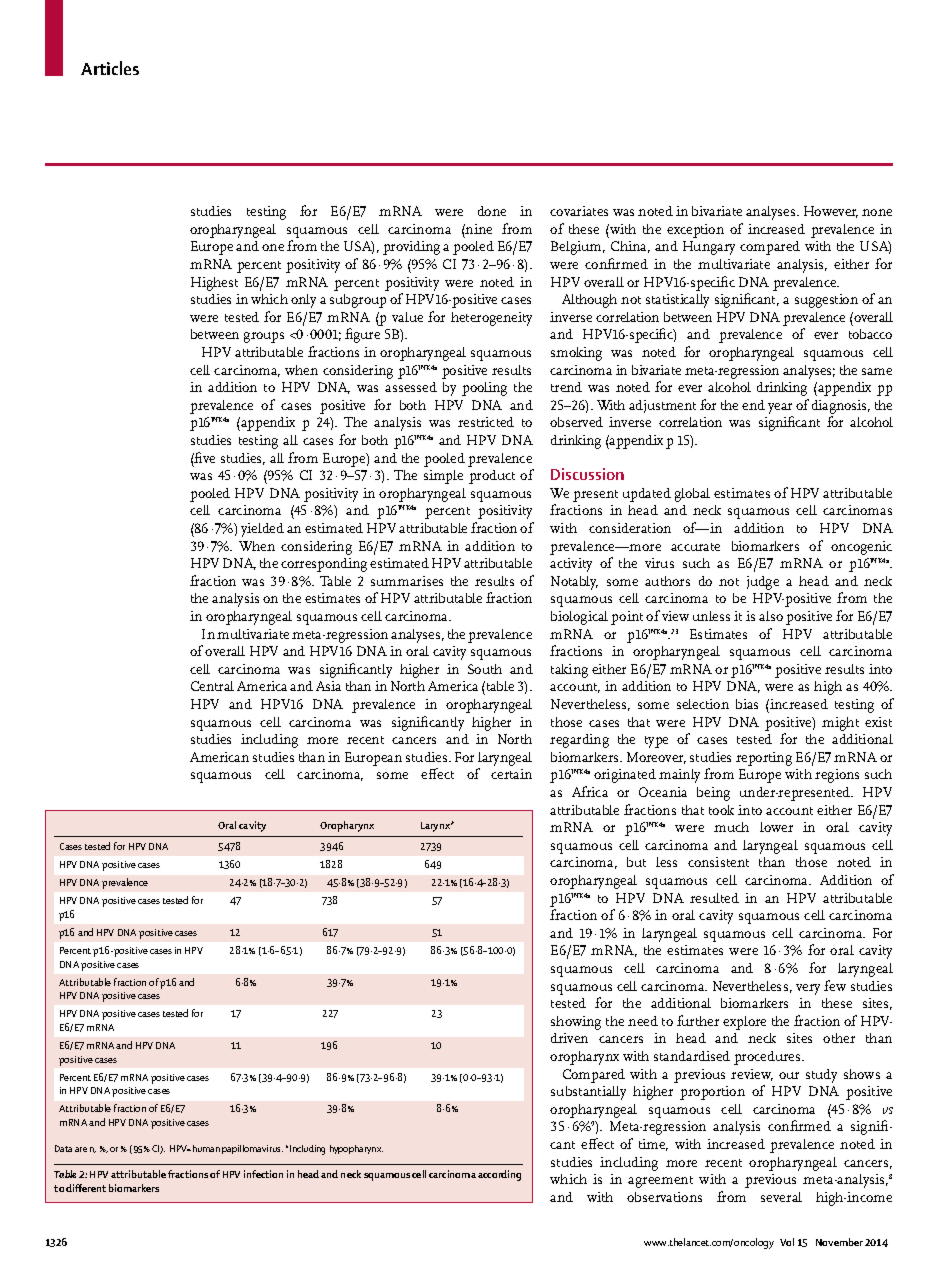 Image resolution: width=952 pixels, height=1279 pixels. Describe the element at coordinates (485, 669) in the screenshot. I see `South` at that location.
